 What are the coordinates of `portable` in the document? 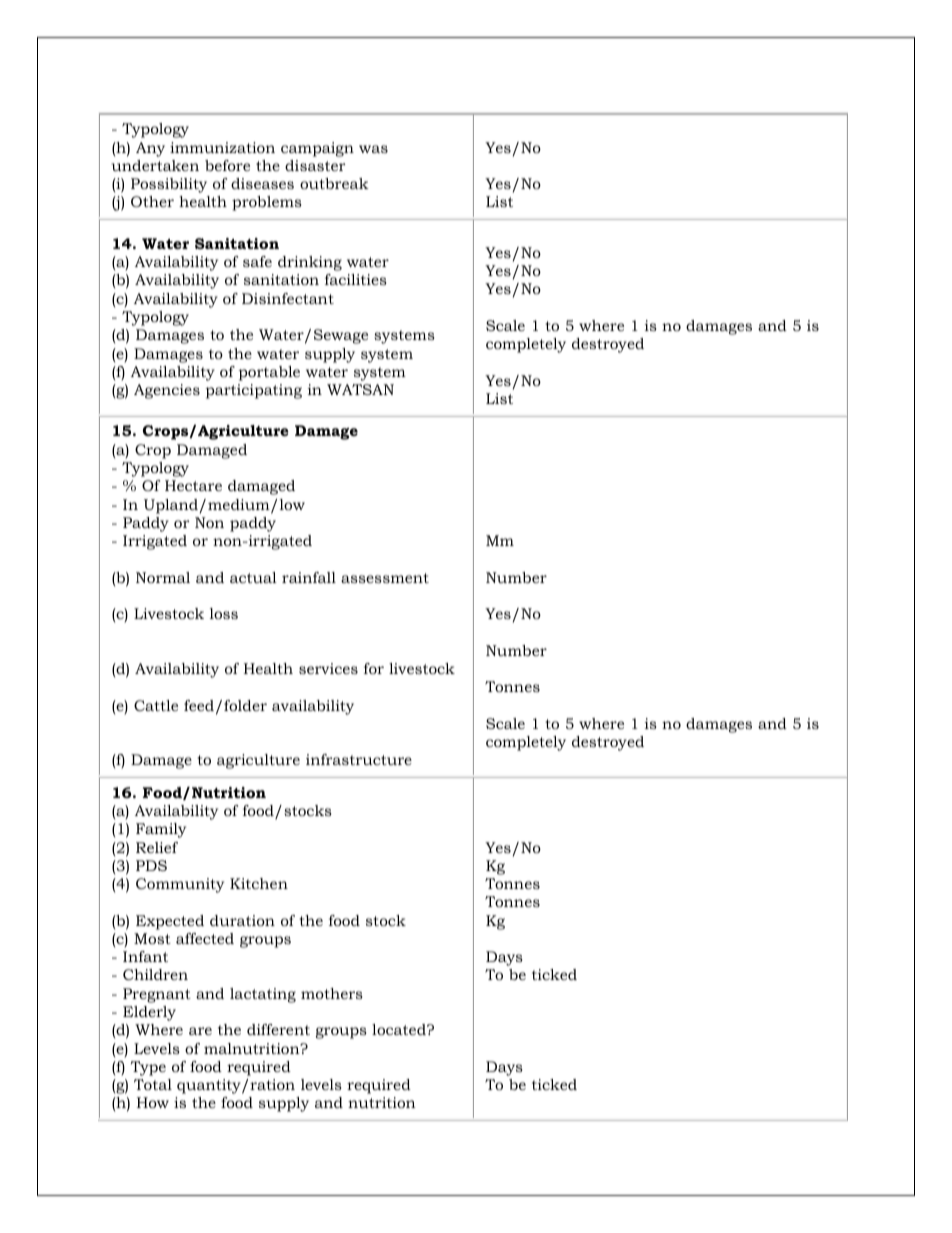 It's located at (269, 373).
